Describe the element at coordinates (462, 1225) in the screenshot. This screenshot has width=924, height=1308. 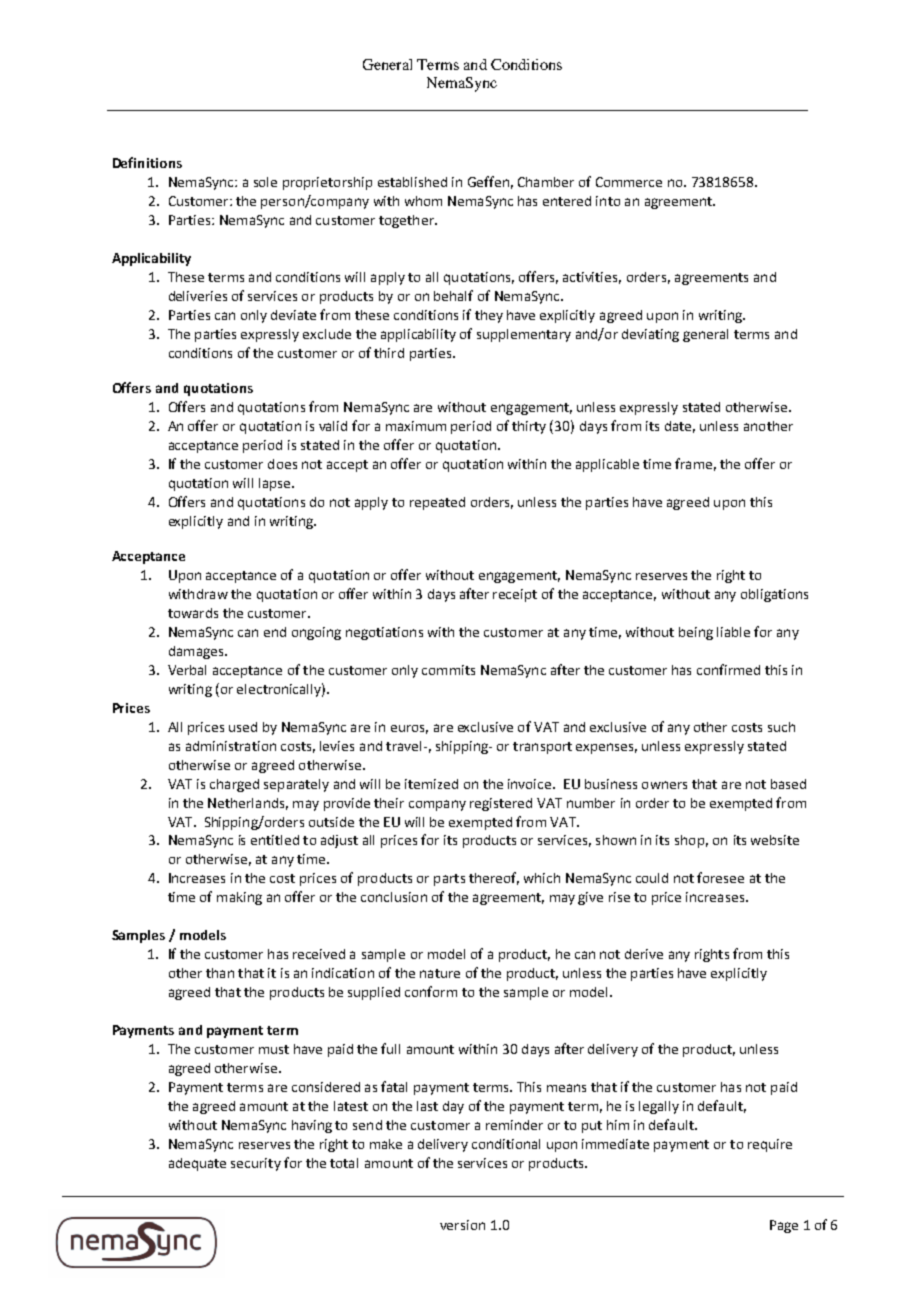
I see `version` at that location.
